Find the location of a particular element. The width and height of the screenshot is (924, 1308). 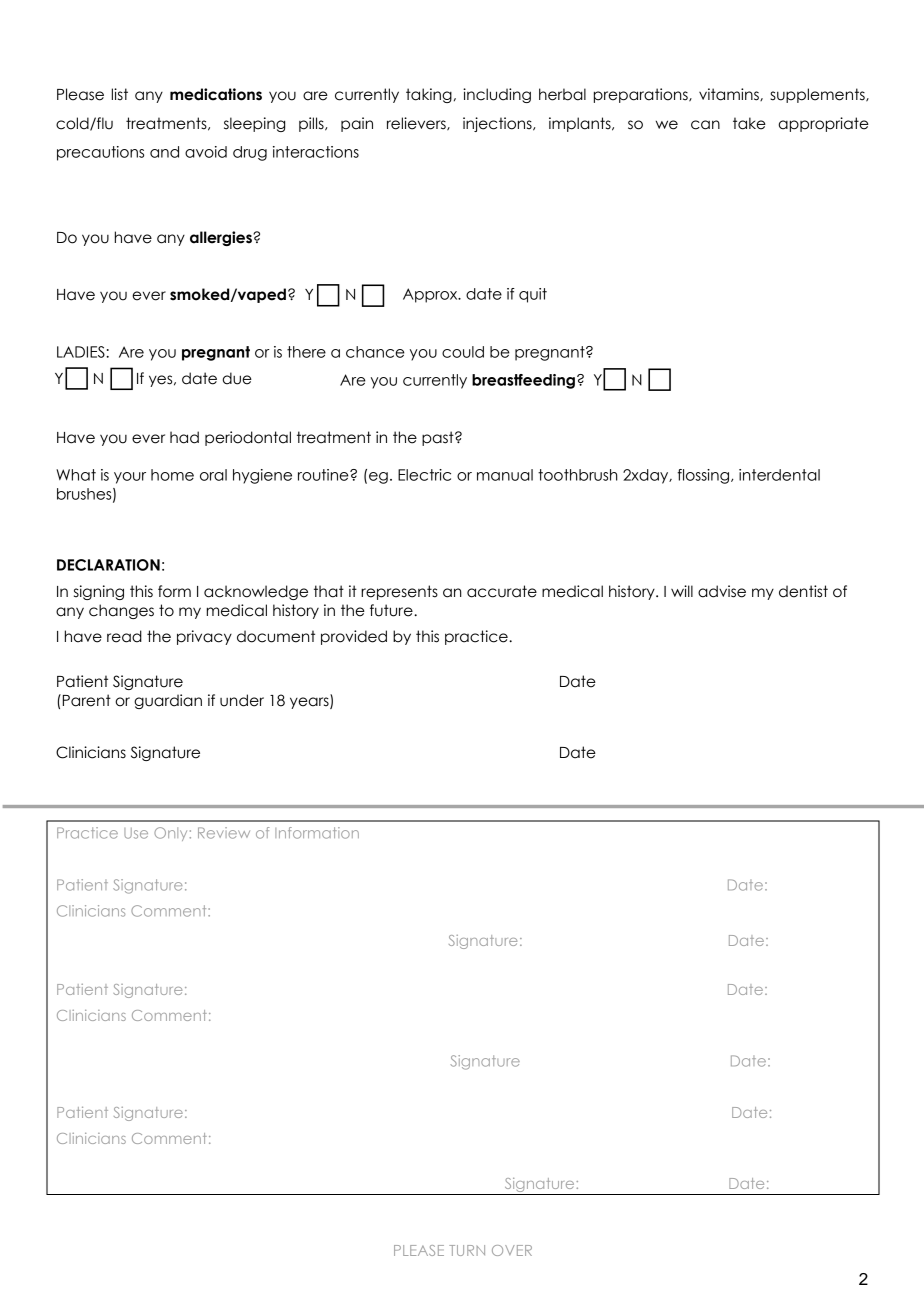

taking is located at coordinates (429, 95).
